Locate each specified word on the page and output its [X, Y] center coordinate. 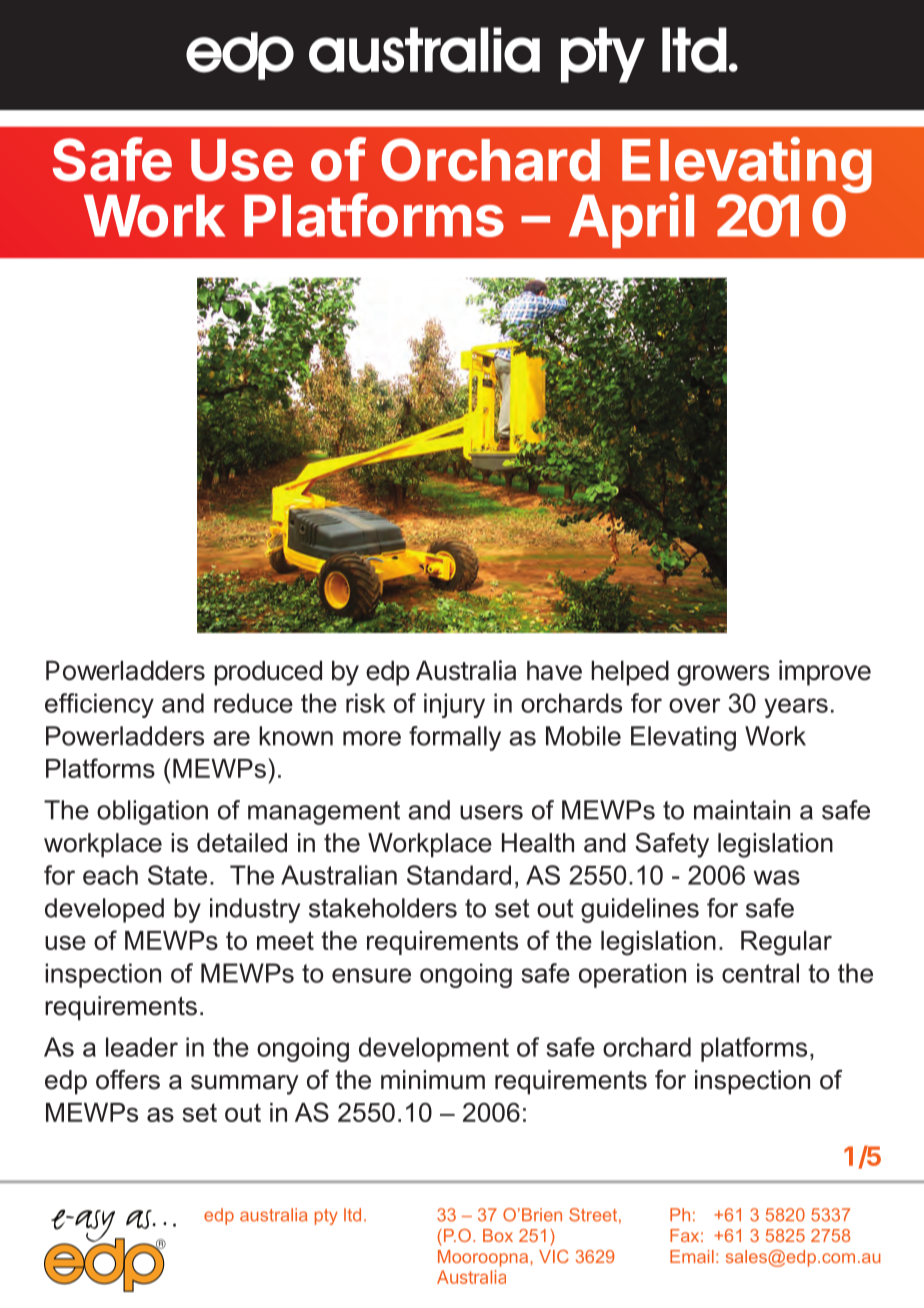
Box [498, 1235]
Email [692, 1256]
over [695, 705]
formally [455, 738]
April [631, 220]
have [554, 671]
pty [326, 1217]
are [231, 738]
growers [723, 675]
